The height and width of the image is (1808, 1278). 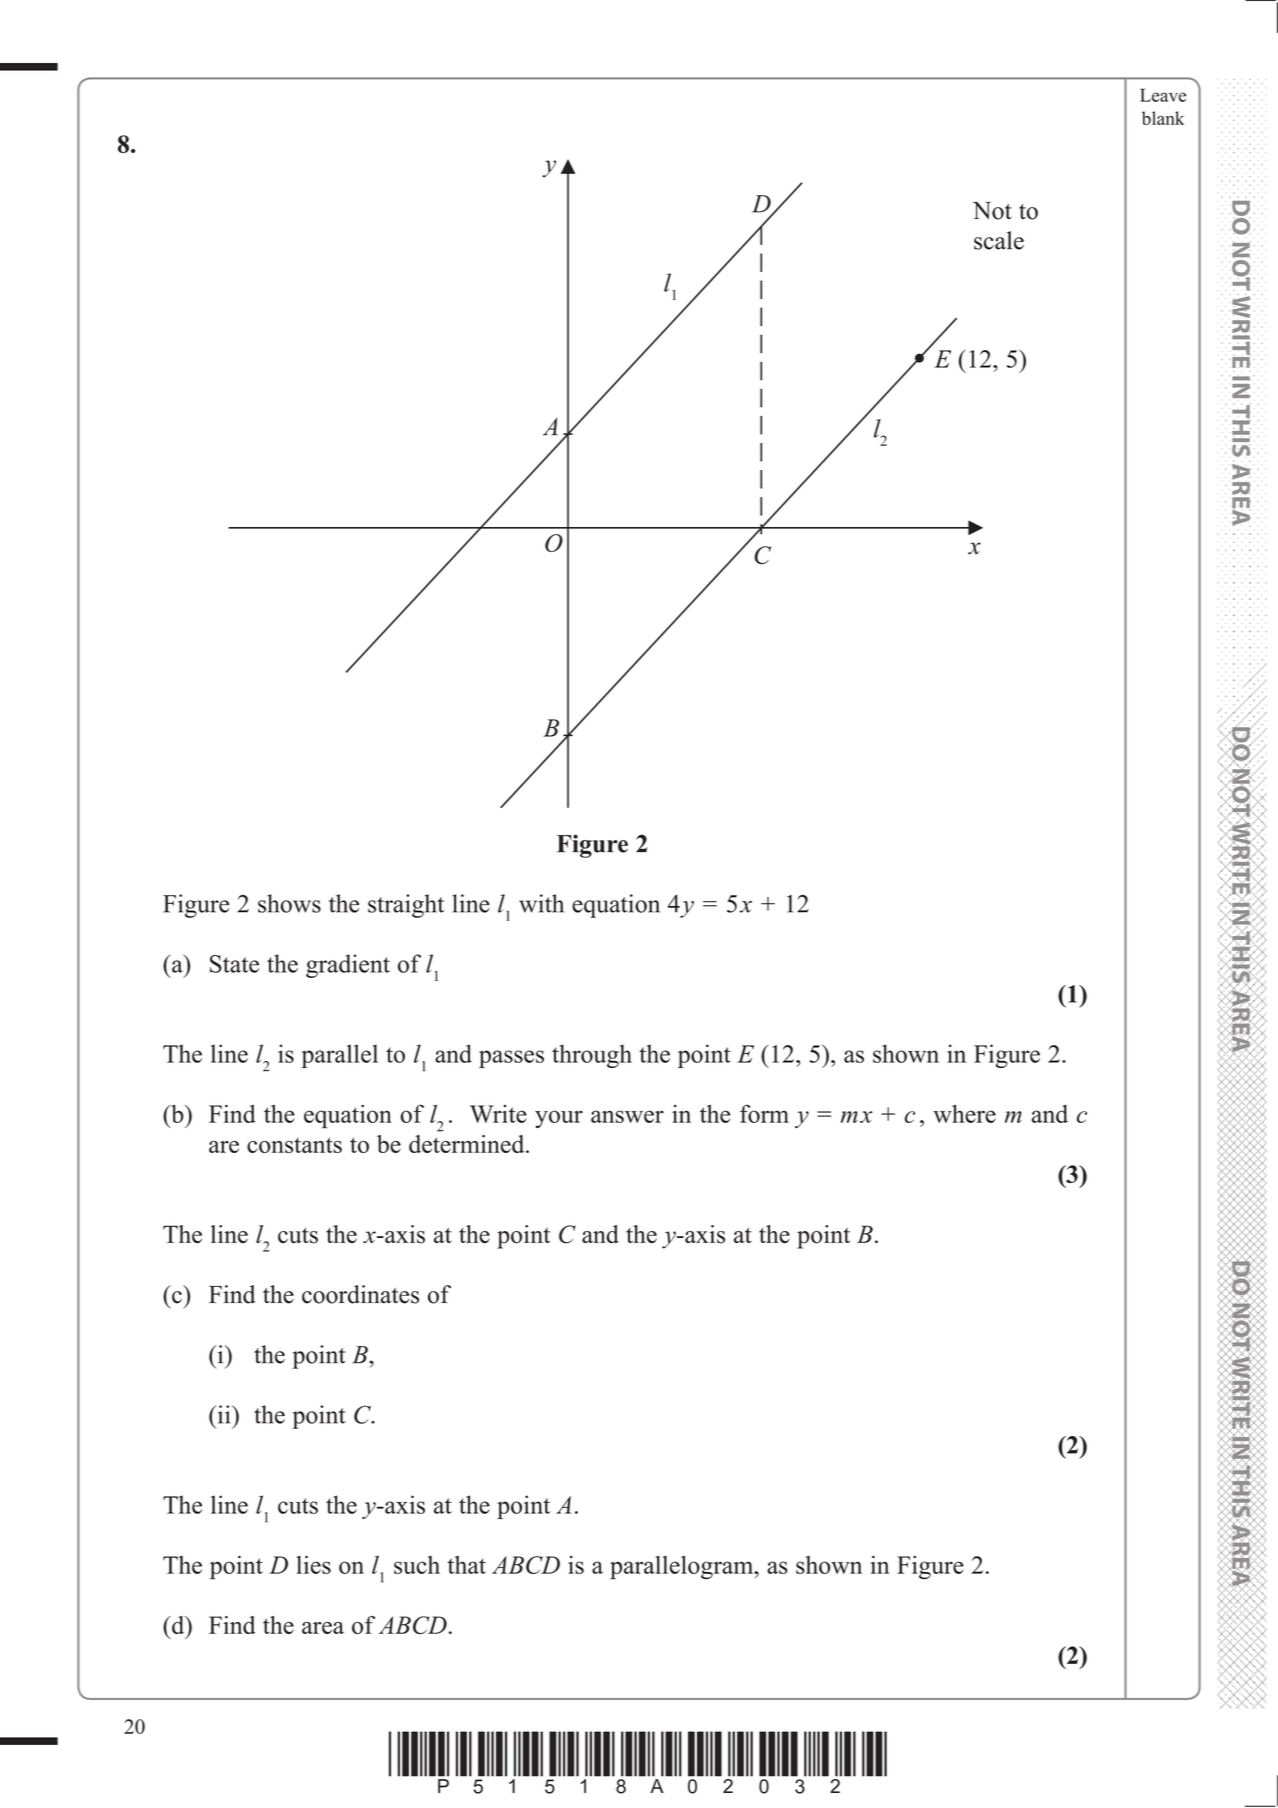 What do you see at coordinates (1163, 118) in the image?
I see `blank` at bounding box center [1163, 118].
